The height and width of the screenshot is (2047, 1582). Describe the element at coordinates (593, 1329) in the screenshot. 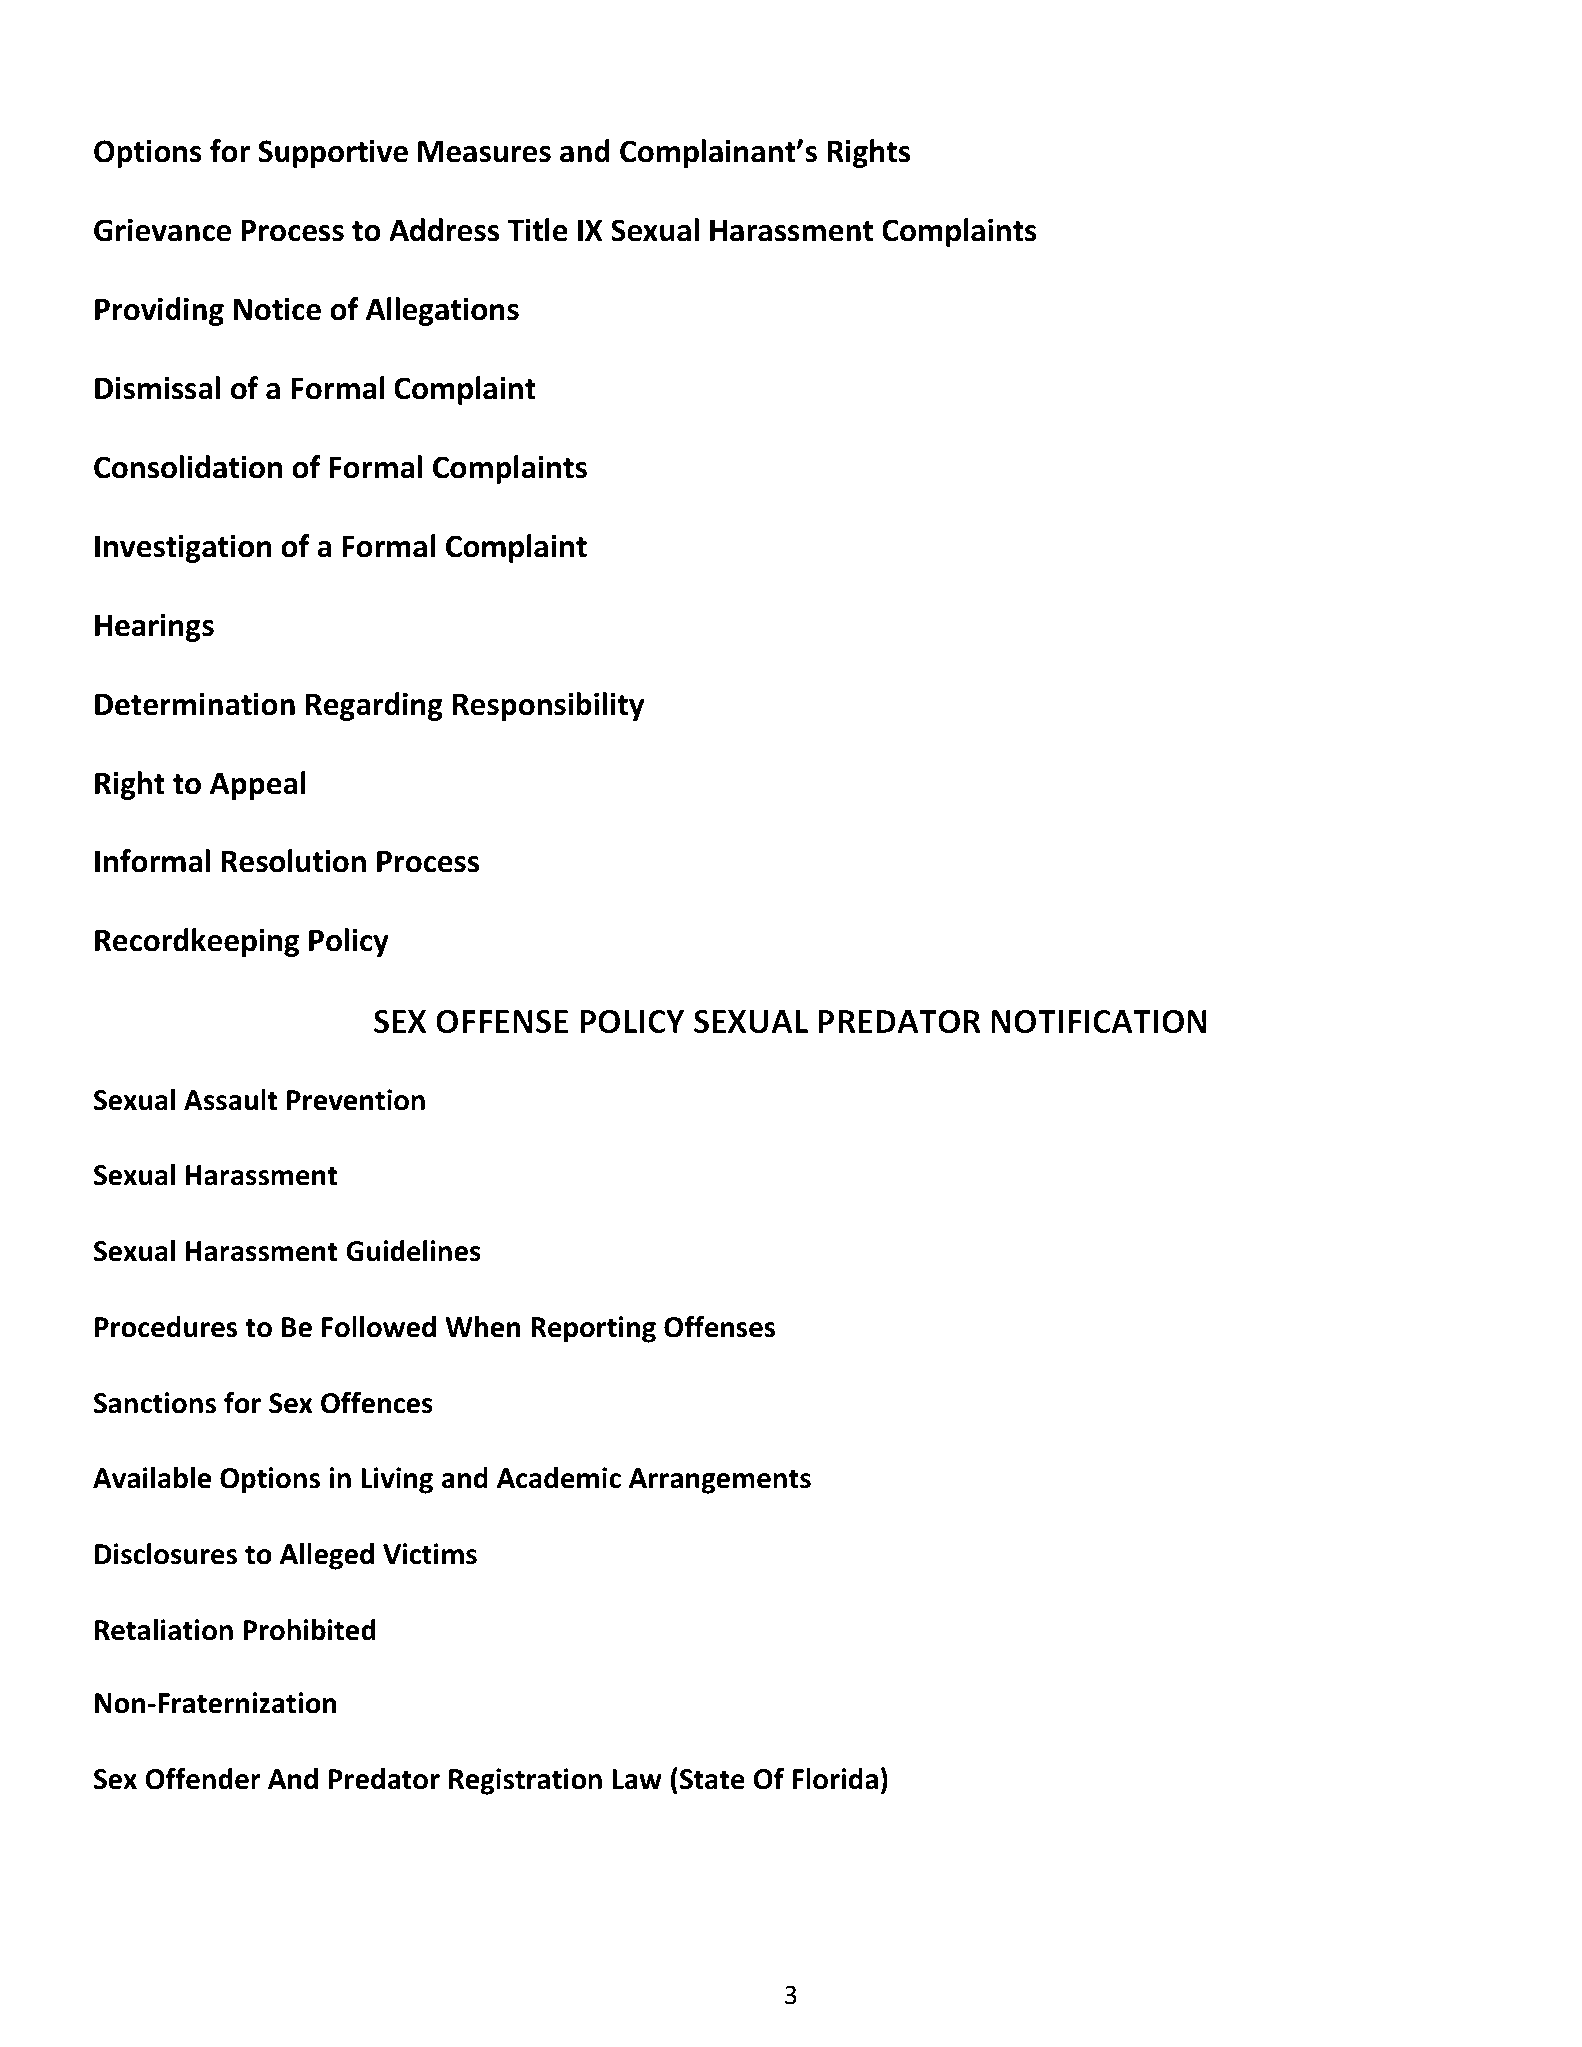

I see `Reporting` at that location.
